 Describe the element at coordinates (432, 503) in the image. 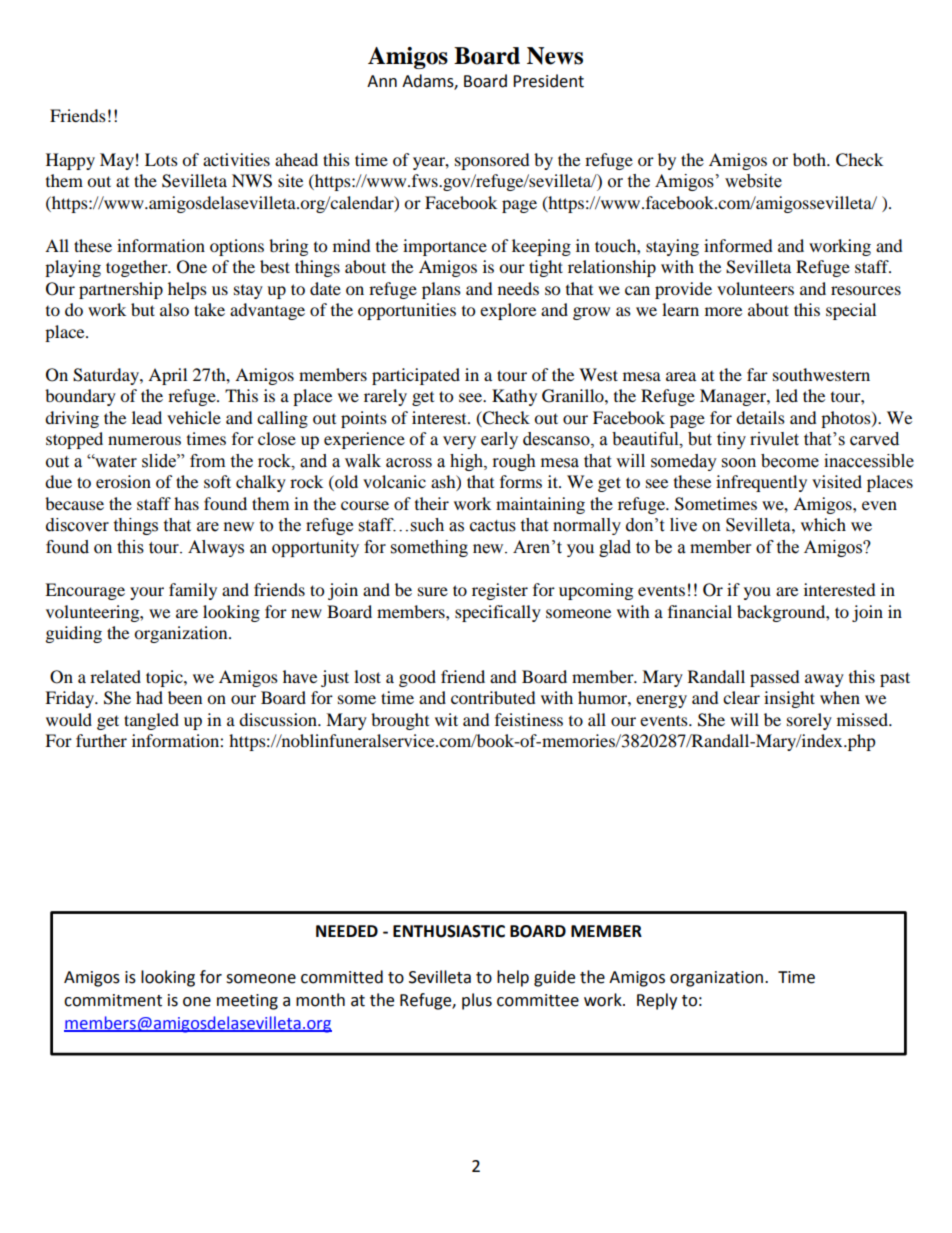

I see `their` at that location.
